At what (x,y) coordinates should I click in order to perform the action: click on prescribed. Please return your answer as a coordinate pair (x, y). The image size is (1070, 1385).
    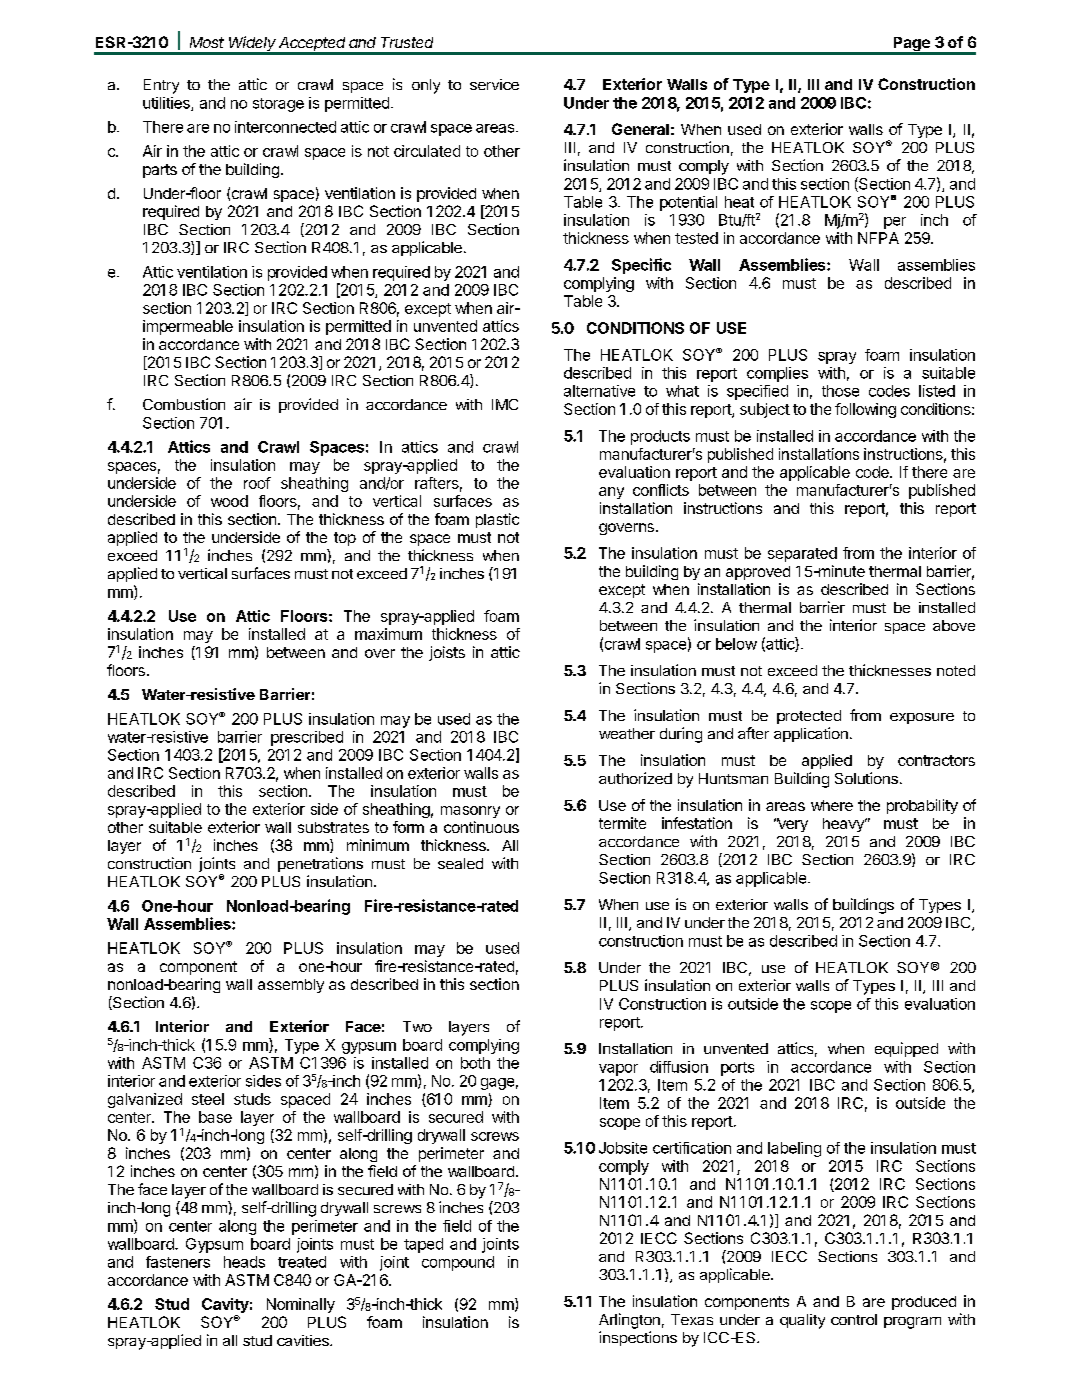
    Looking at the image, I should click on (307, 738).
